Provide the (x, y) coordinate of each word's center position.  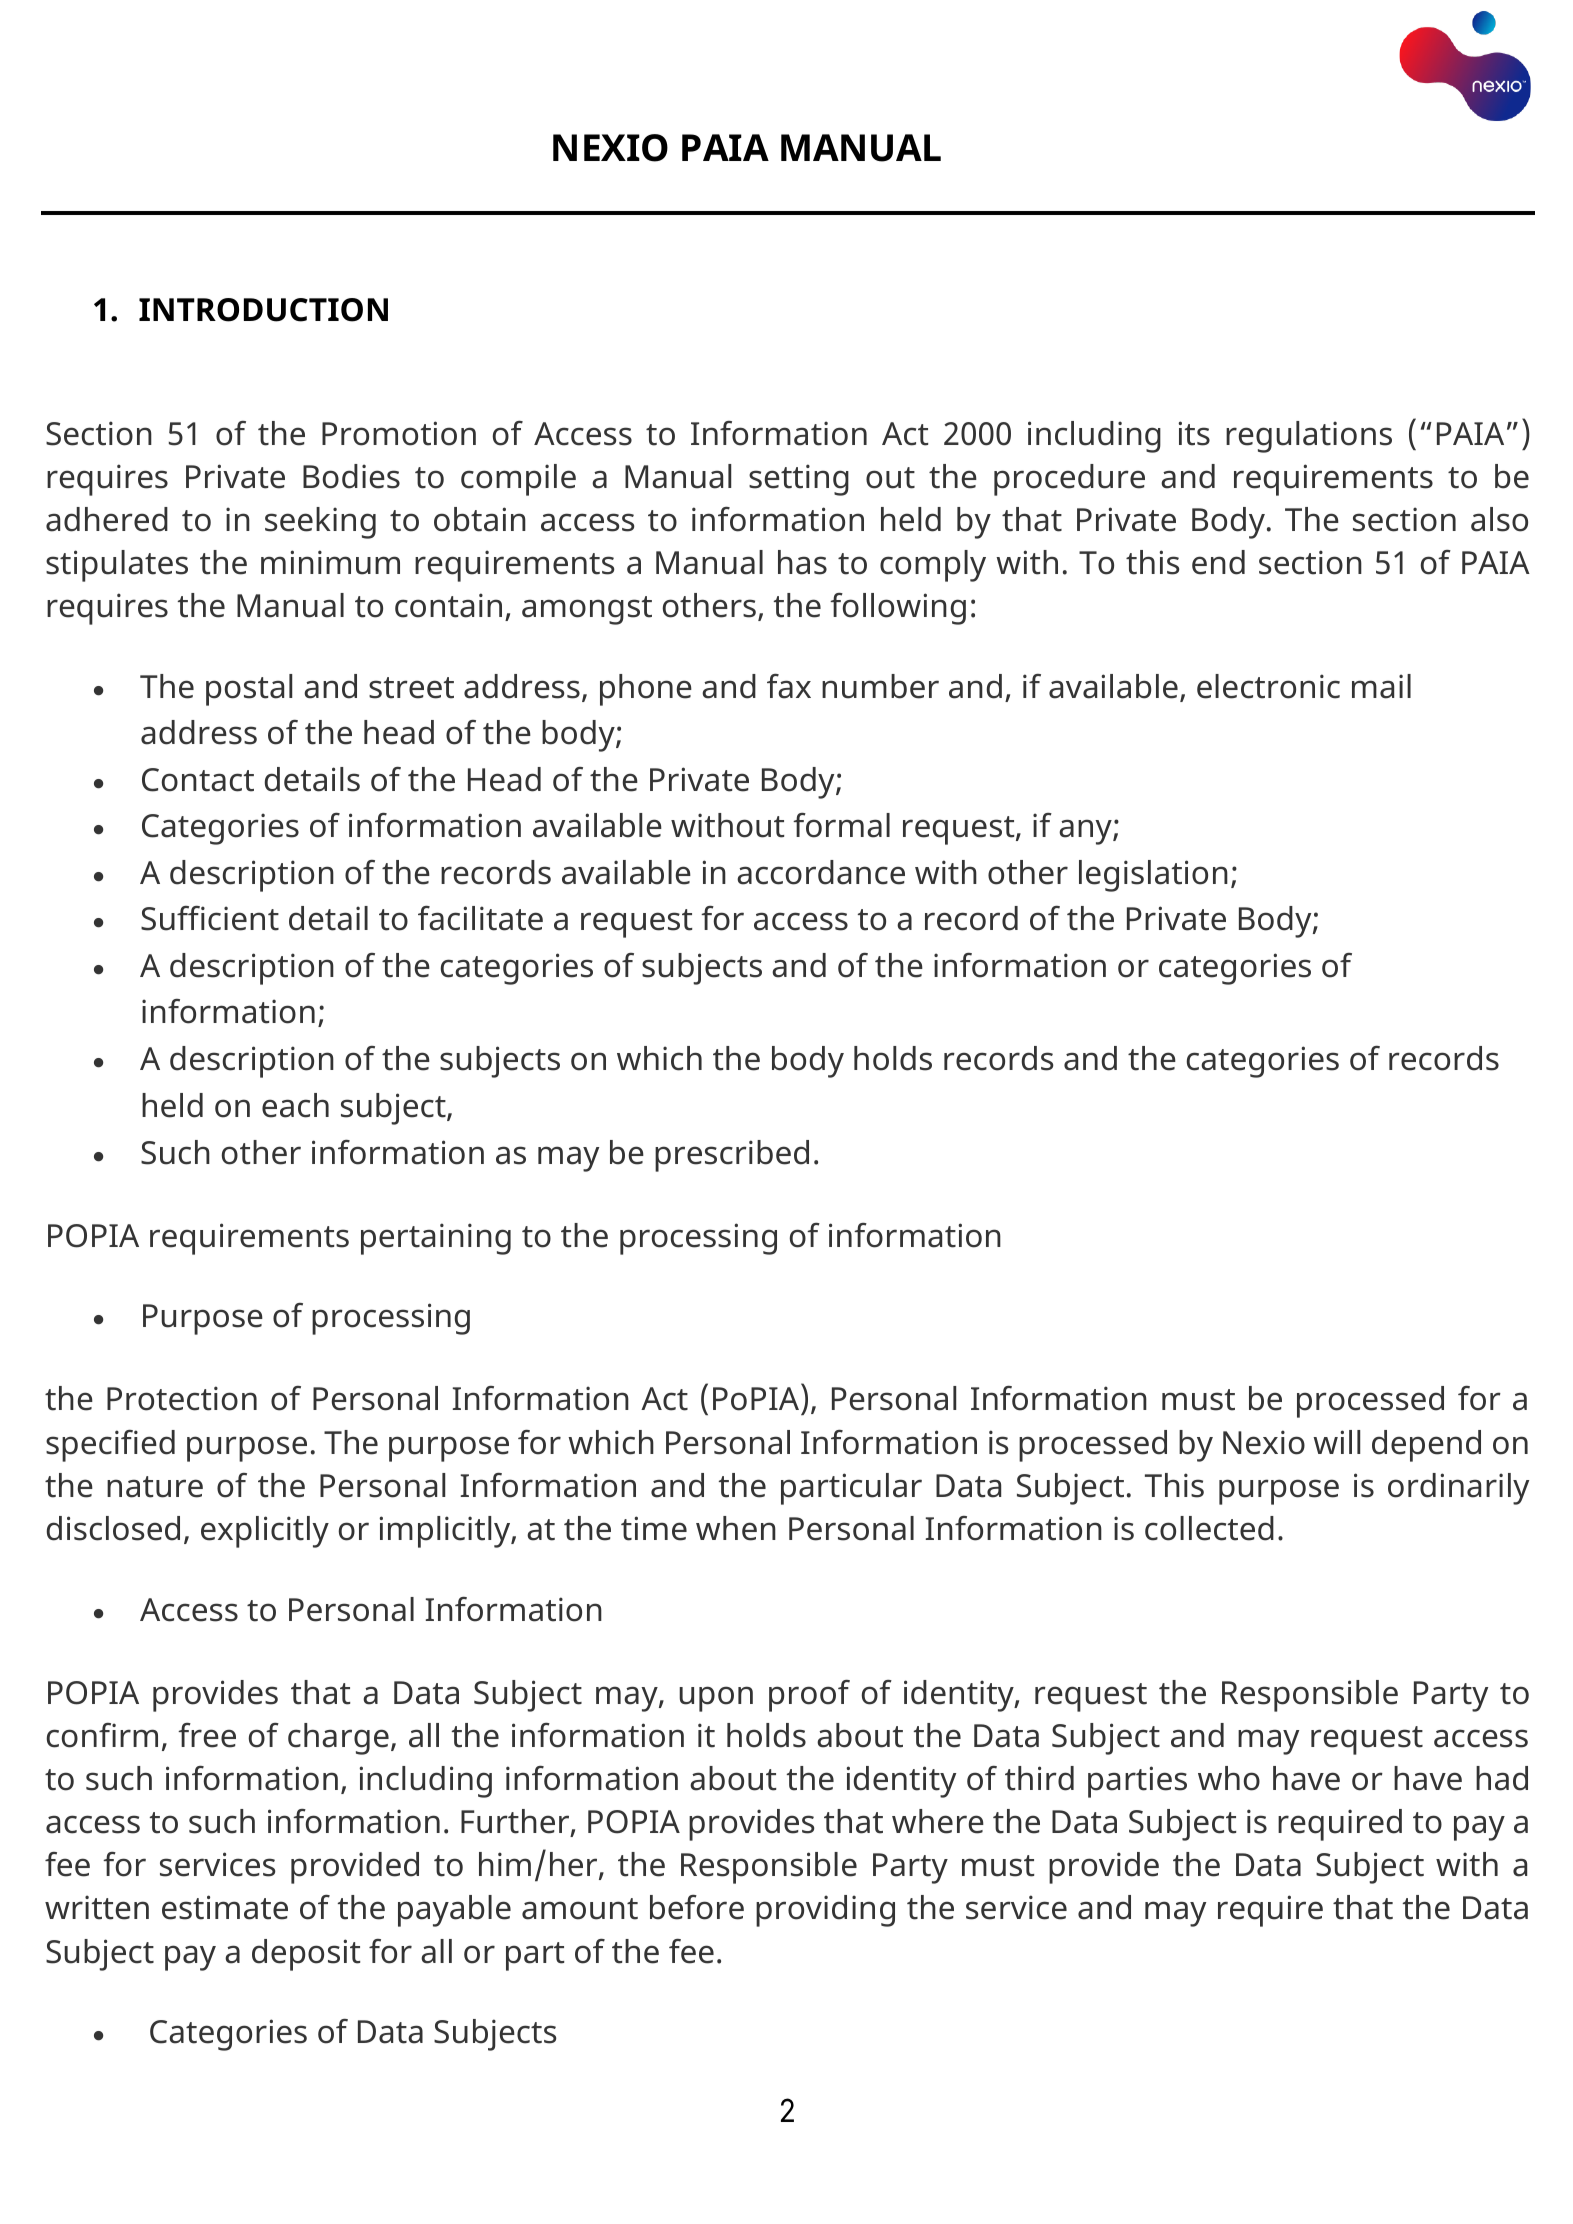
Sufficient (210, 918)
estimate (225, 1907)
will (1336, 1442)
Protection (182, 1398)
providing (825, 1911)
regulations (1309, 437)
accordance (821, 872)
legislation (1153, 876)
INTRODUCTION (263, 310)
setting (799, 480)
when (736, 1528)
